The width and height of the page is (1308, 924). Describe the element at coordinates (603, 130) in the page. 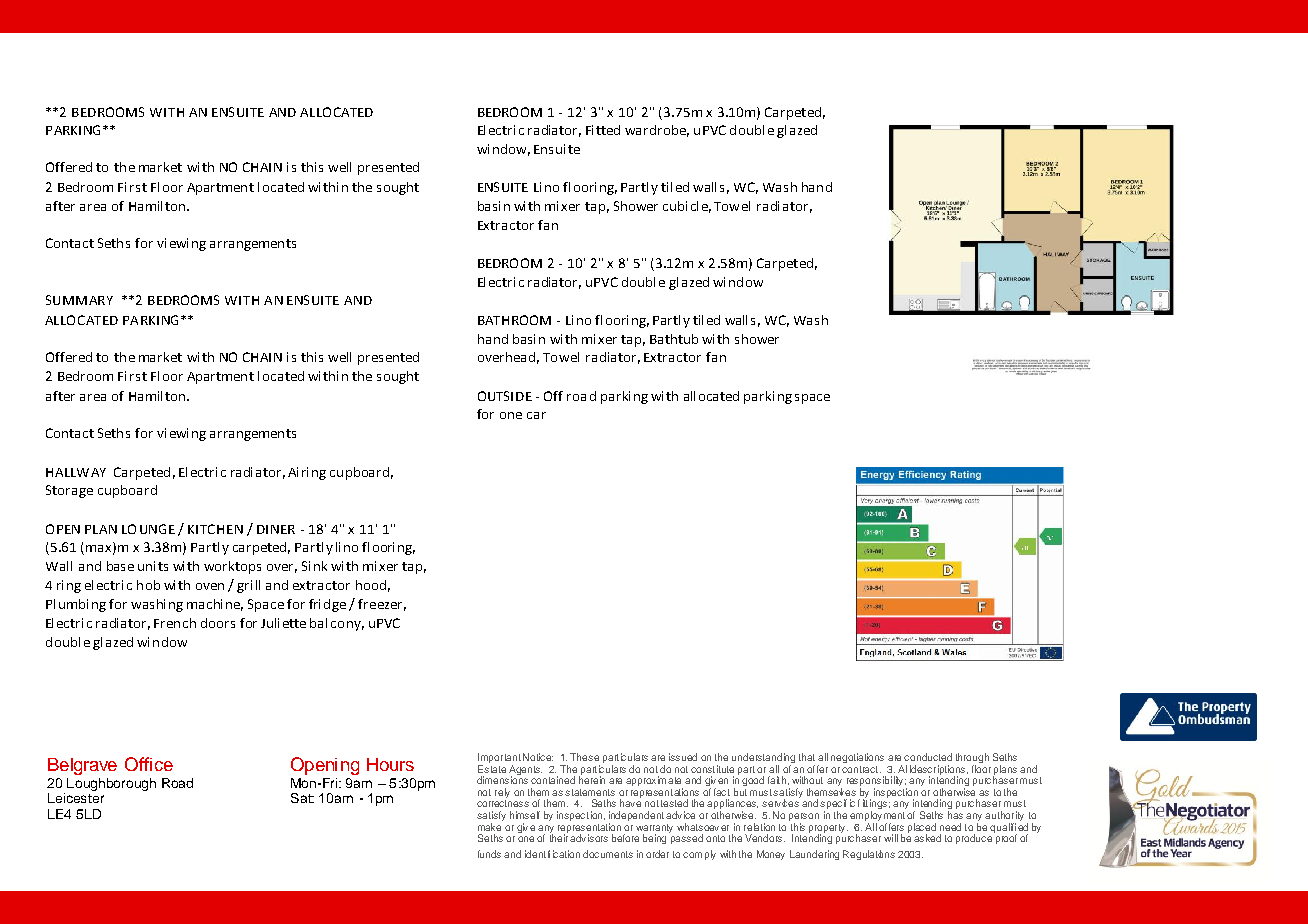

I see `Fitted` at that location.
